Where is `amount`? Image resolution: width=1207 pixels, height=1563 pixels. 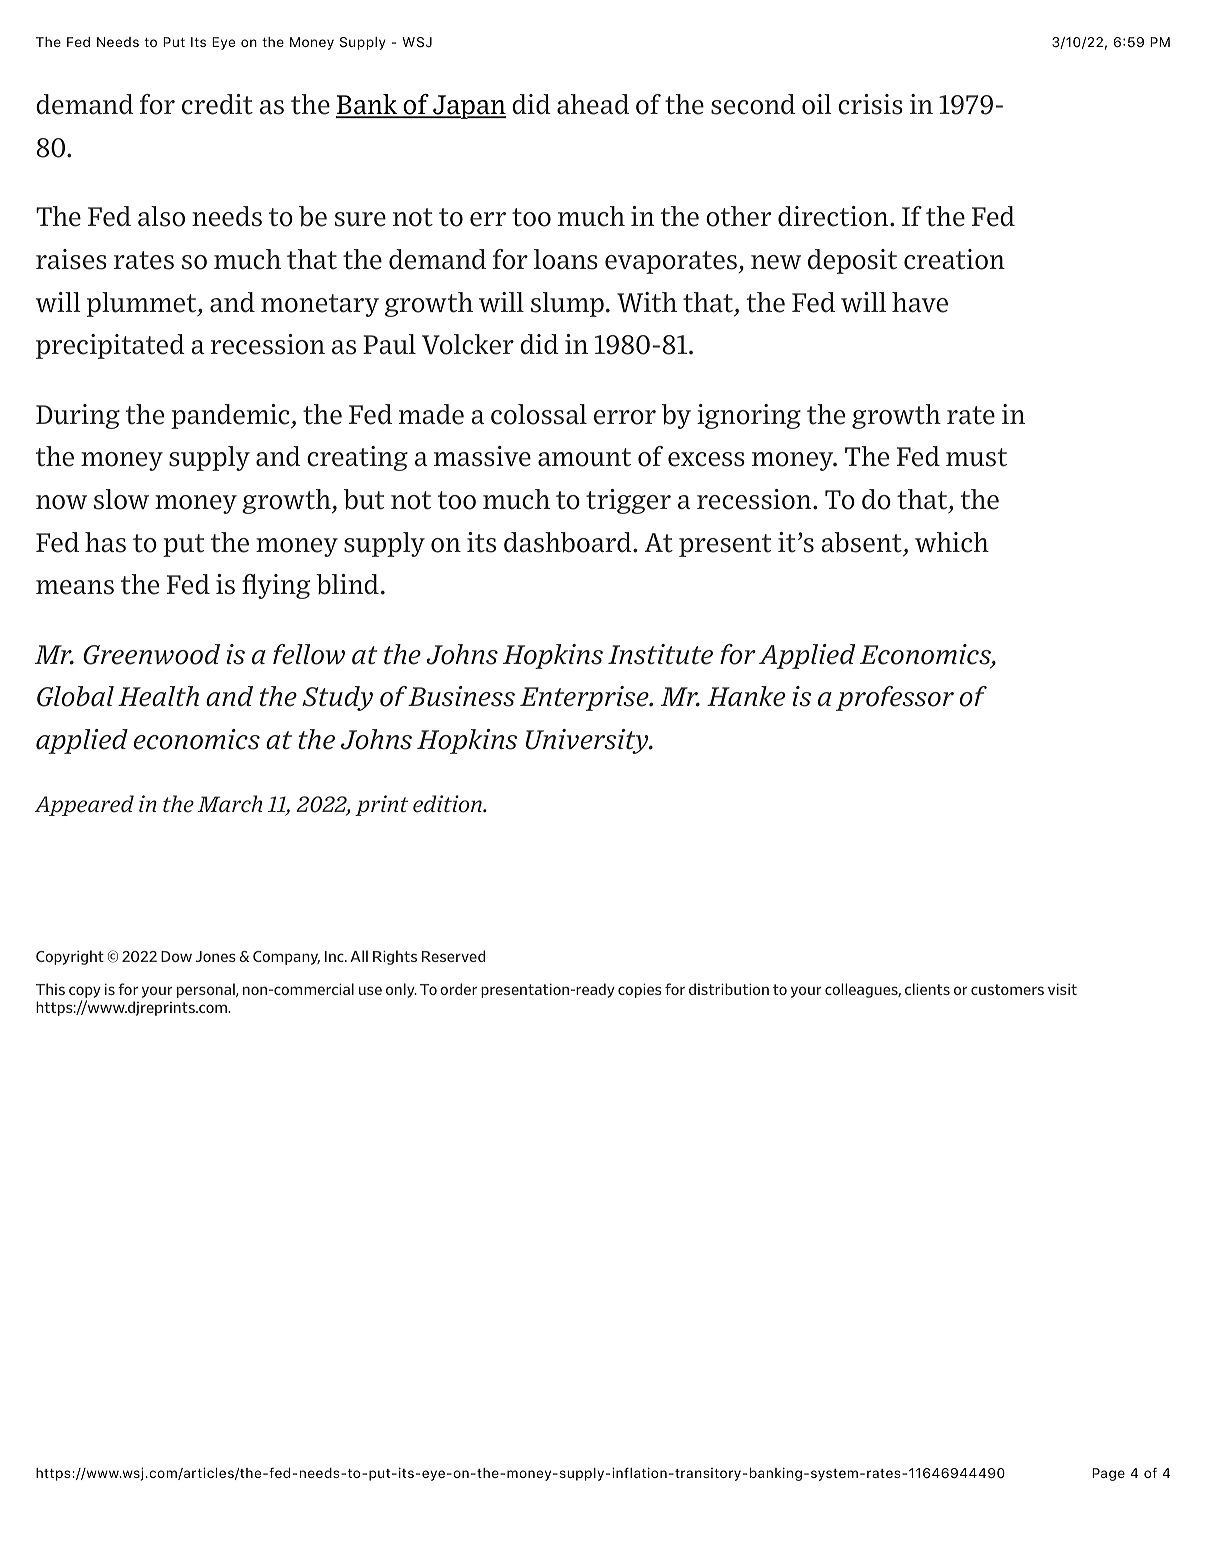 amount is located at coordinates (584, 457).
